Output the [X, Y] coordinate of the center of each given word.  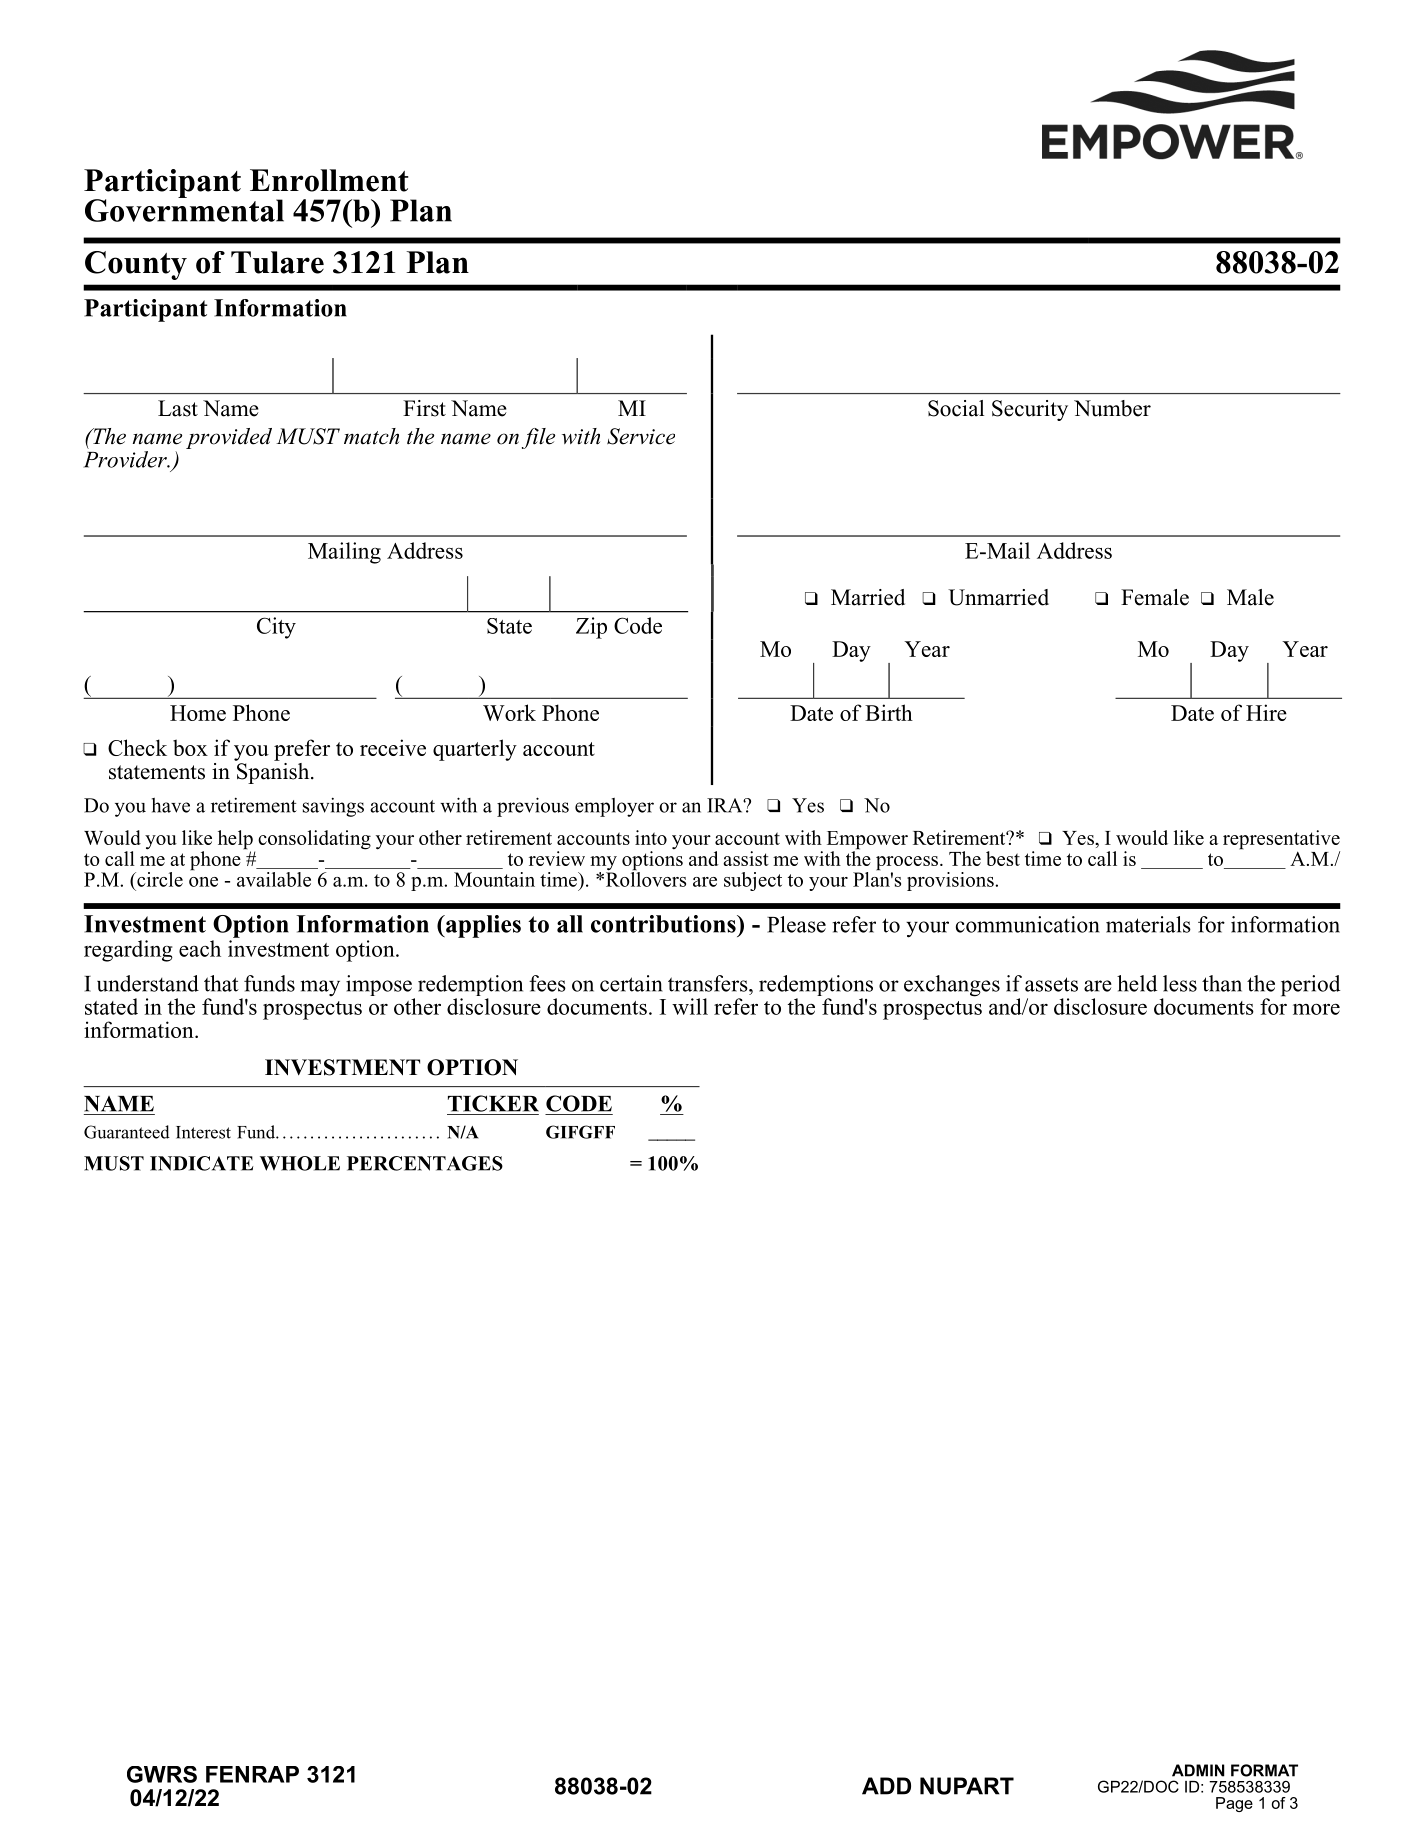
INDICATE [201, 1163]
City [276, 628]
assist [746, 858]
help [236, 841]
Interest [203, 1132]
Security [1030, 410]
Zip [591, 628]
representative [1281, 841]
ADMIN [1198, 1770]
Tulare [277, 262]
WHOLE [300, 1163]
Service [641, 436]
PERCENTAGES [425, 1163]
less [1180, 983]
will [690, 1006]
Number [1112, 408]
